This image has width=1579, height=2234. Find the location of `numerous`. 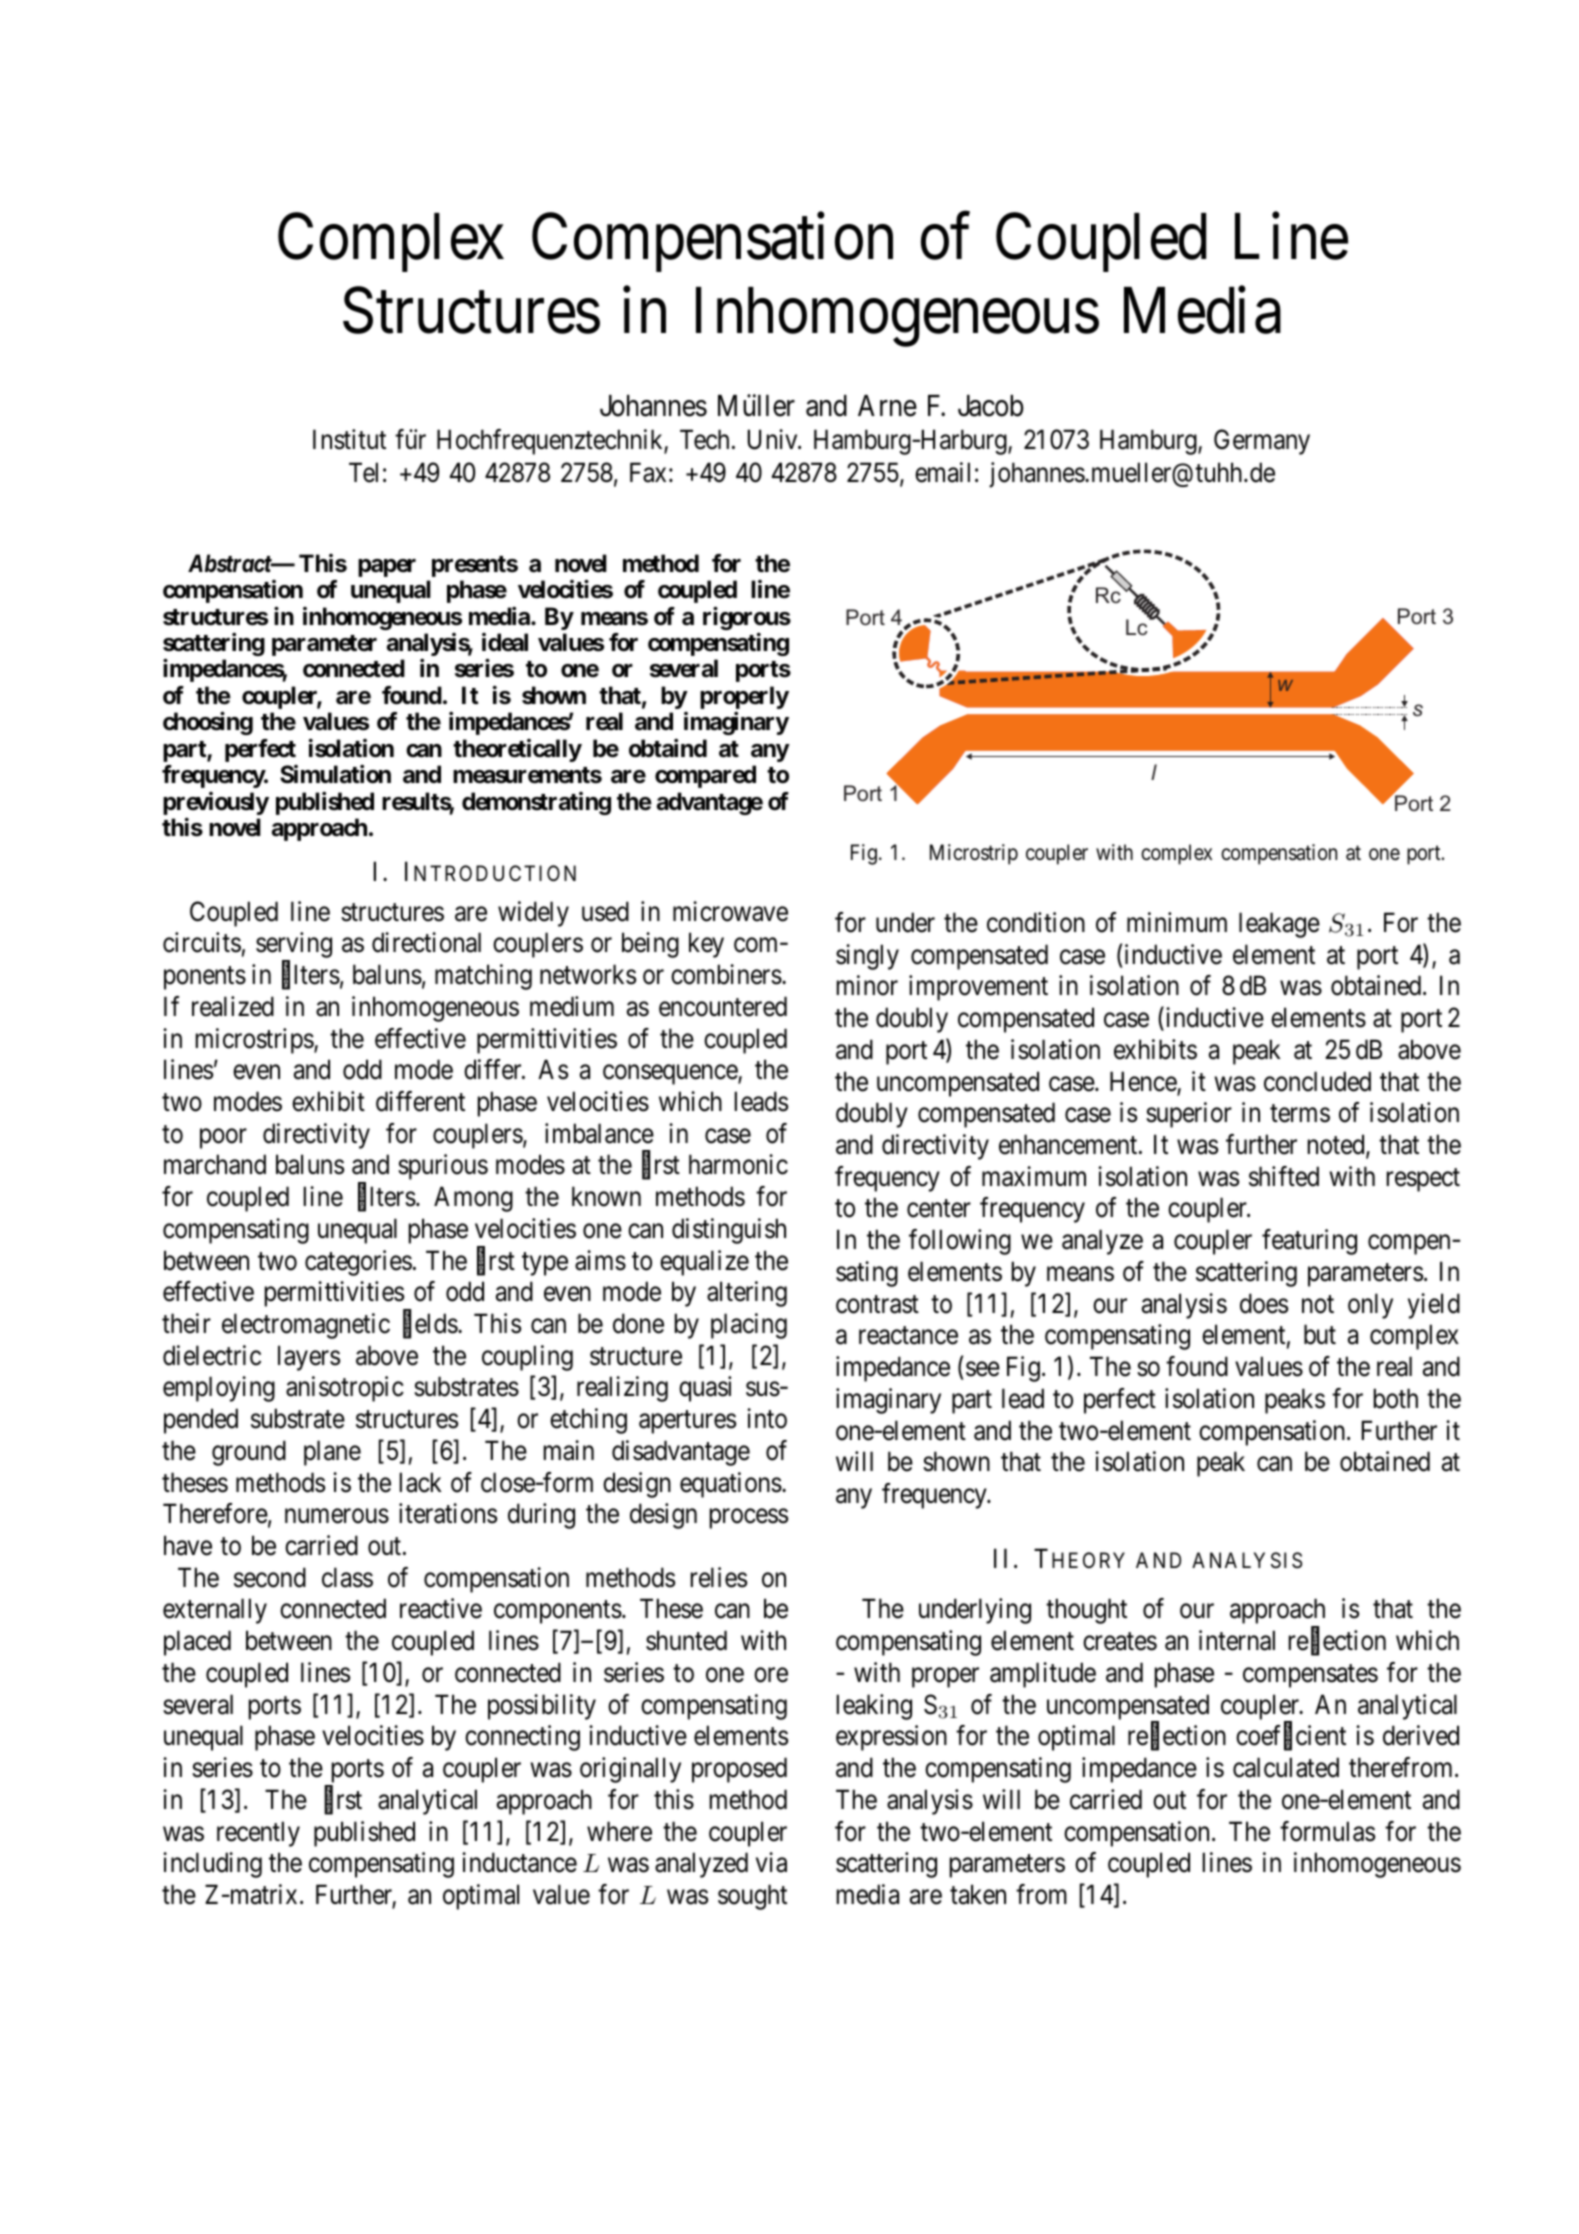

numerous is located at coordinates (337, 1516).
